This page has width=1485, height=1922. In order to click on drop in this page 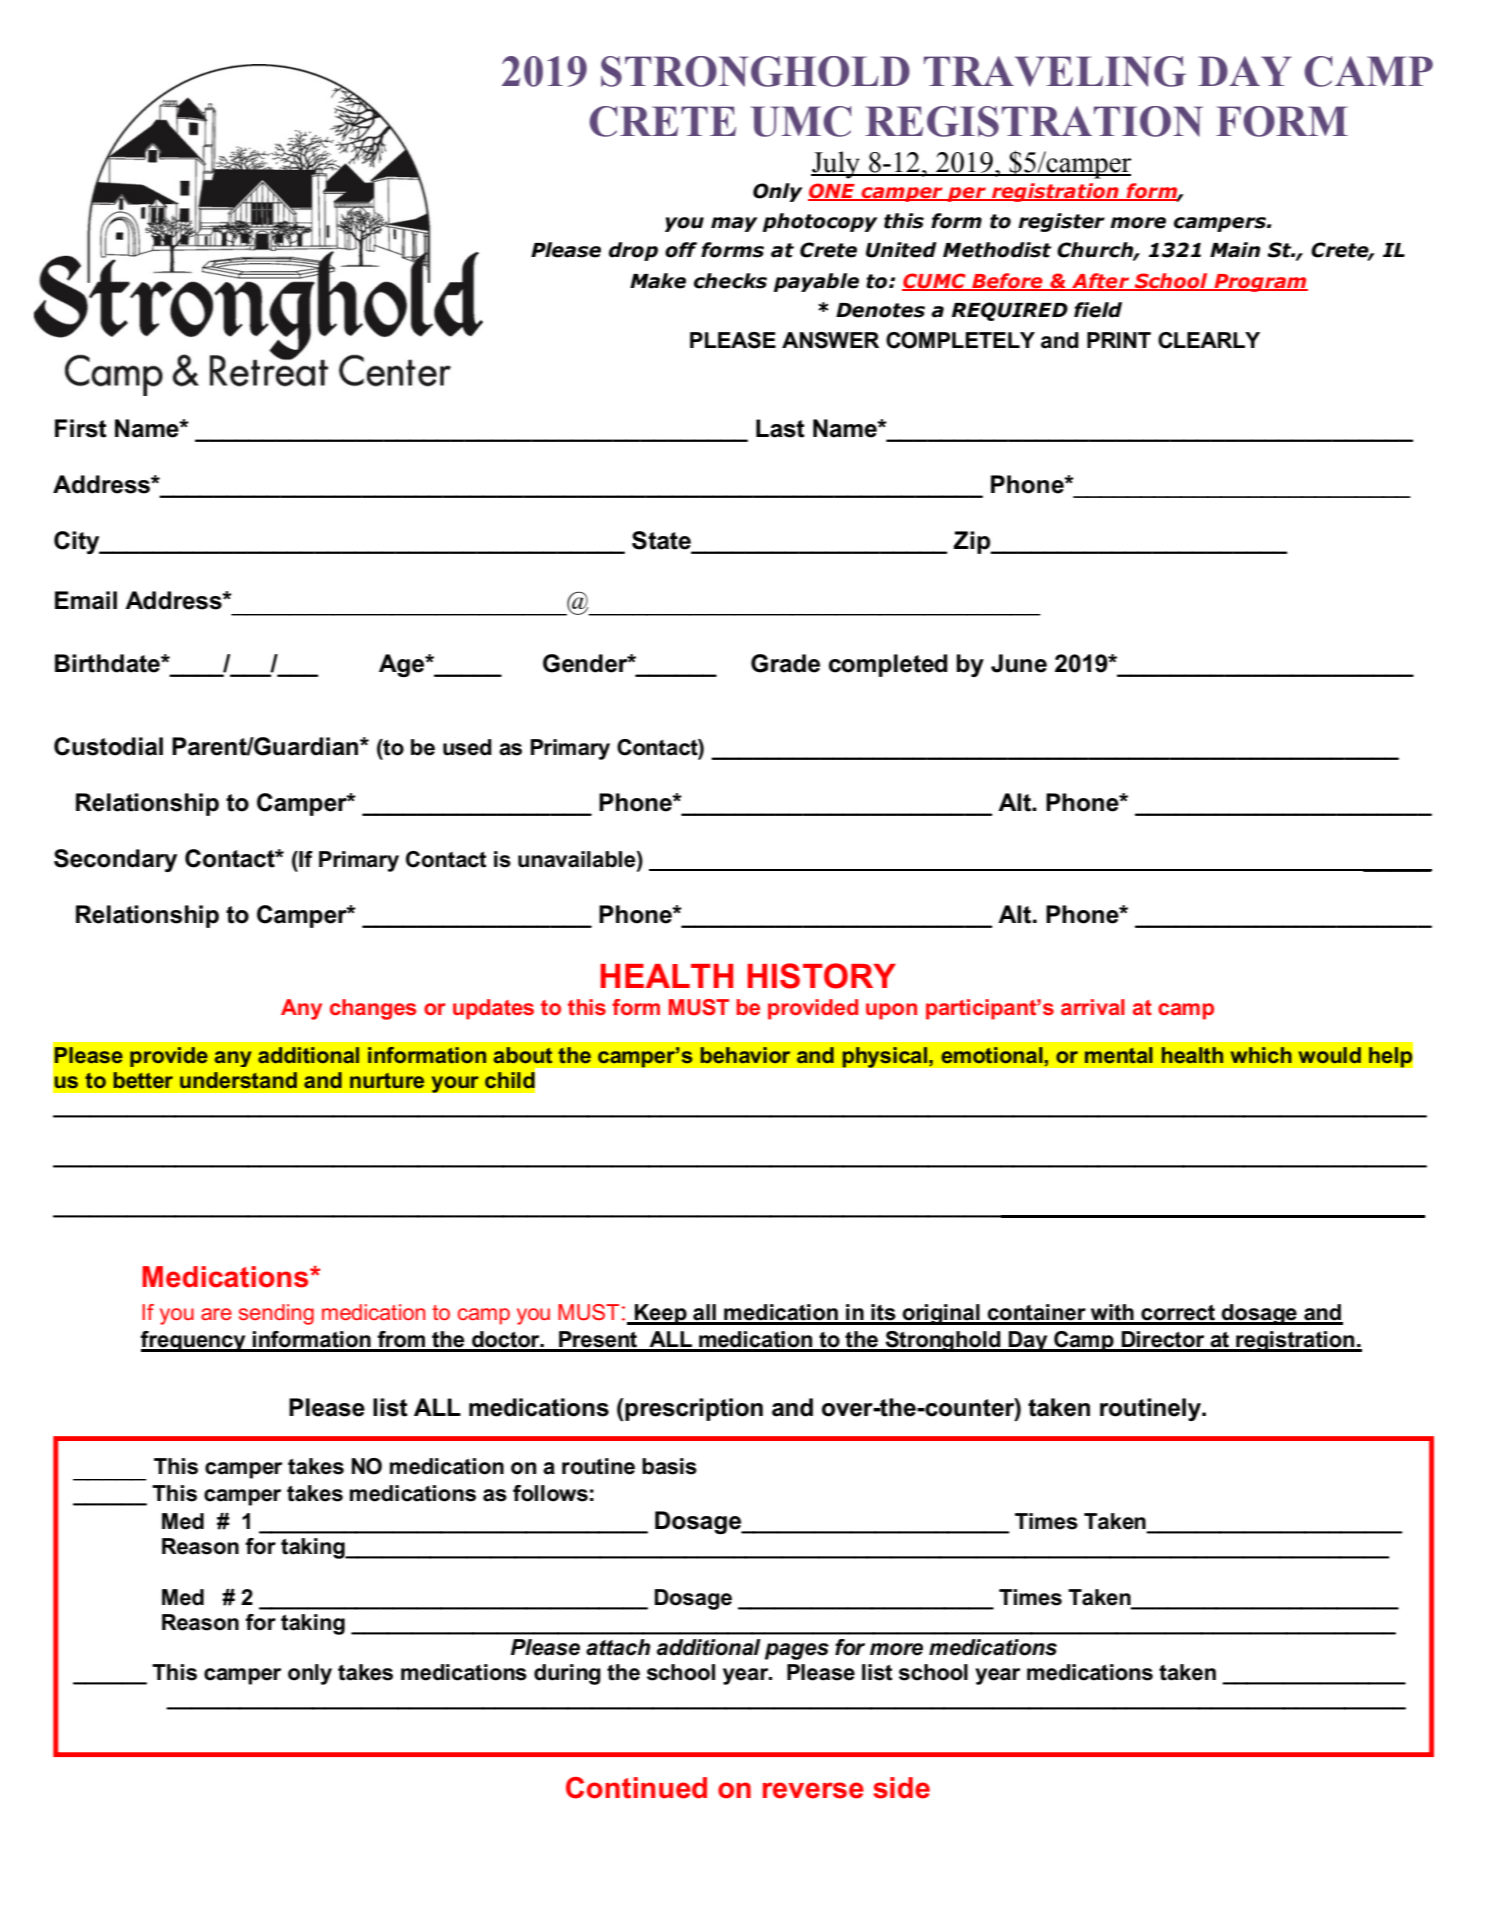, I will do `click(633, 251)`.
